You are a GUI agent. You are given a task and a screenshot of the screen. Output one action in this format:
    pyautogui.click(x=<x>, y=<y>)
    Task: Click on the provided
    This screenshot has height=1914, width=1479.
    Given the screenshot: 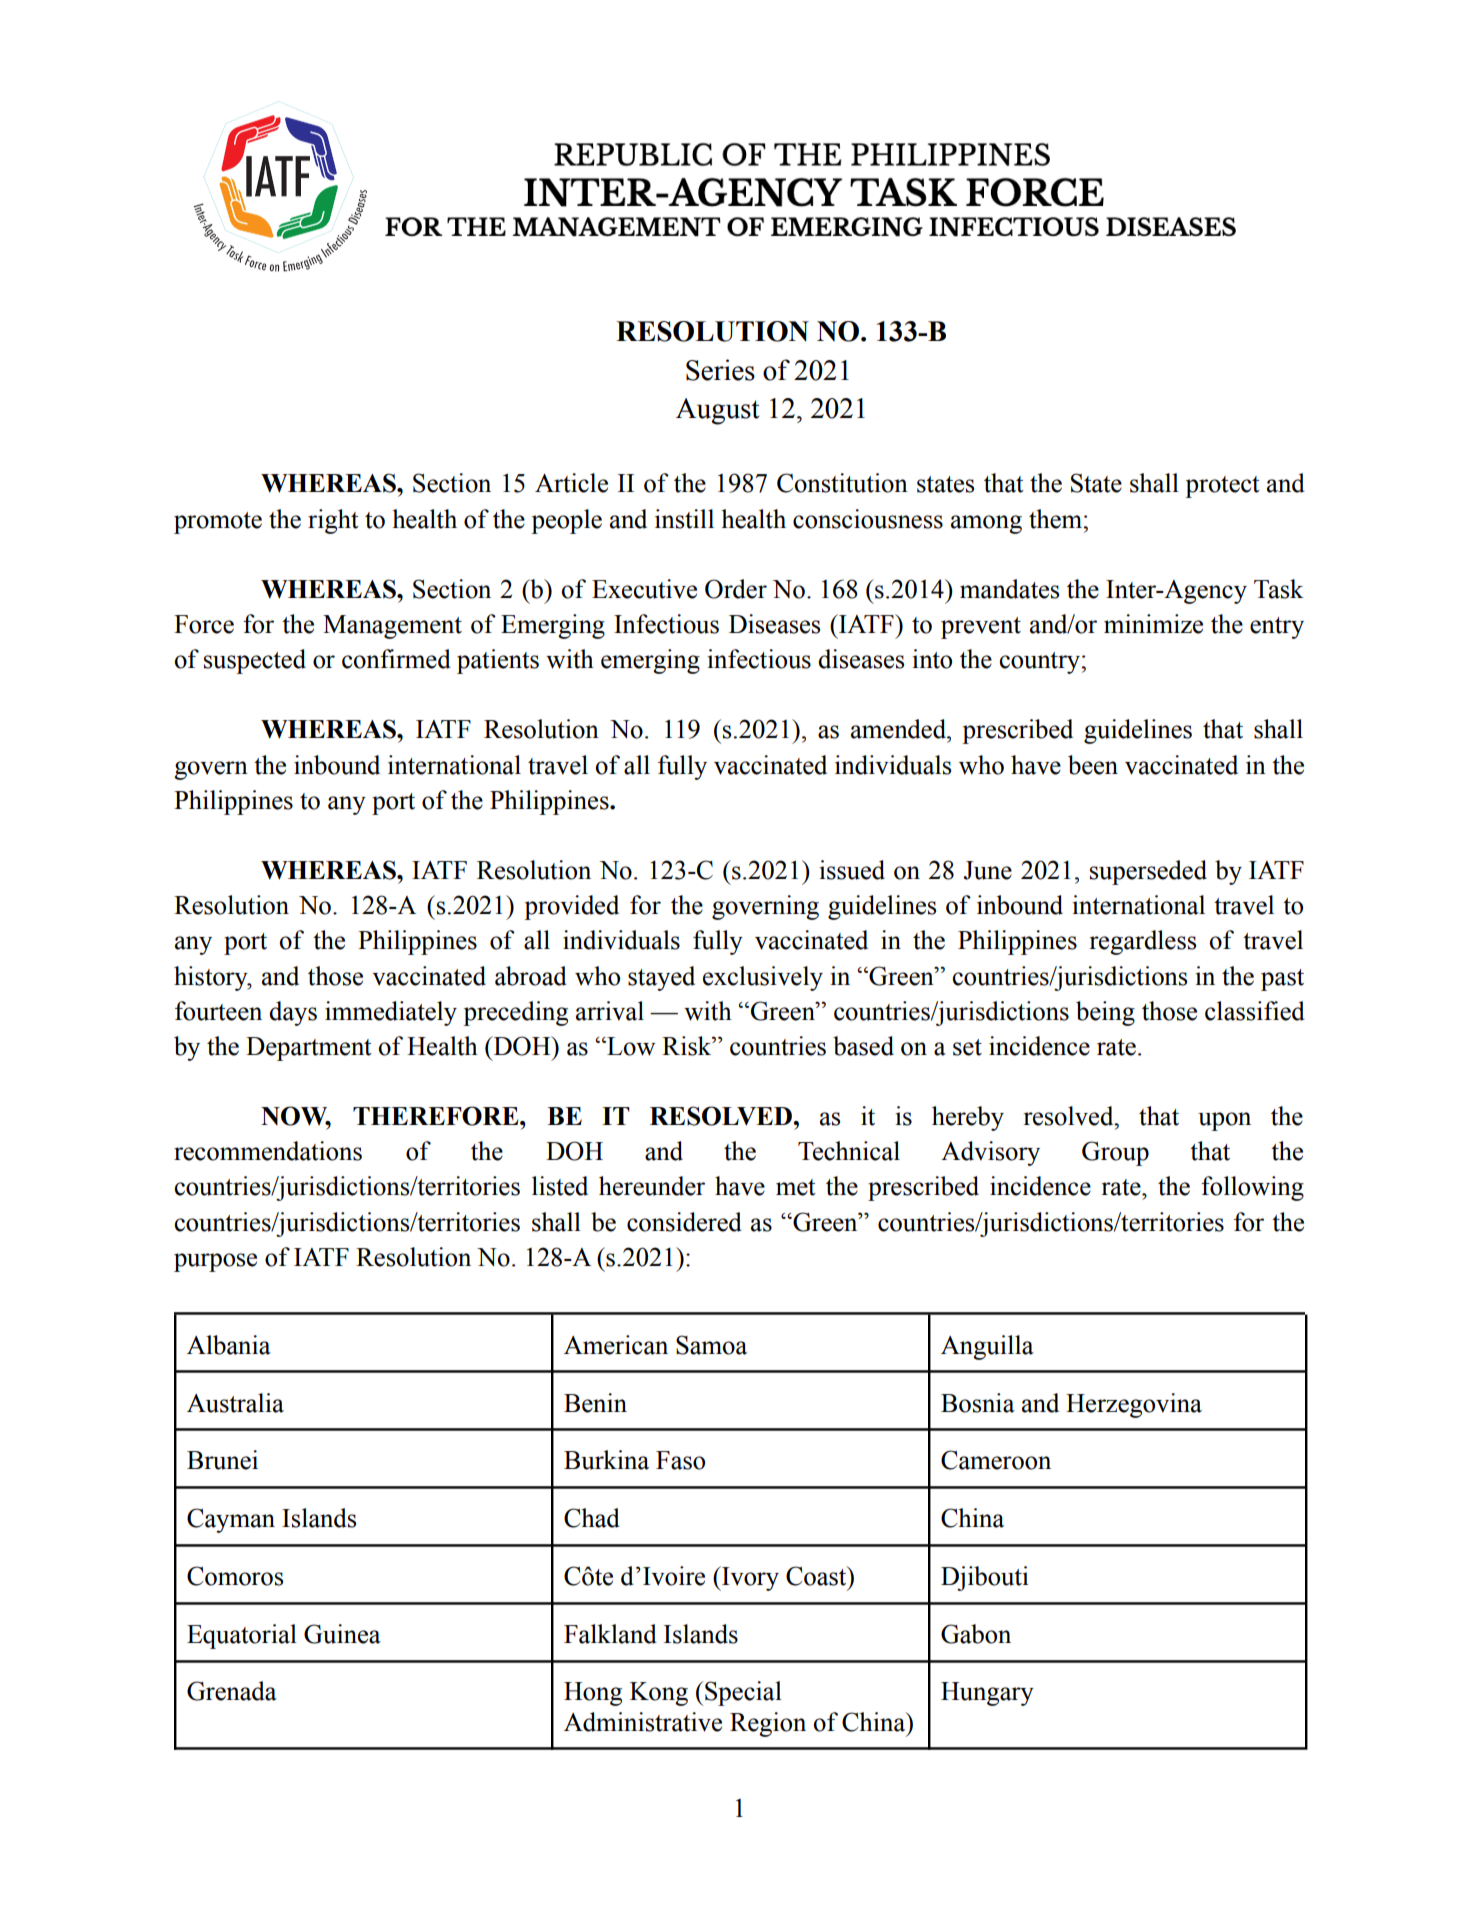 What is the action you would take?
    pyautogui.click(x=571, y=907)
